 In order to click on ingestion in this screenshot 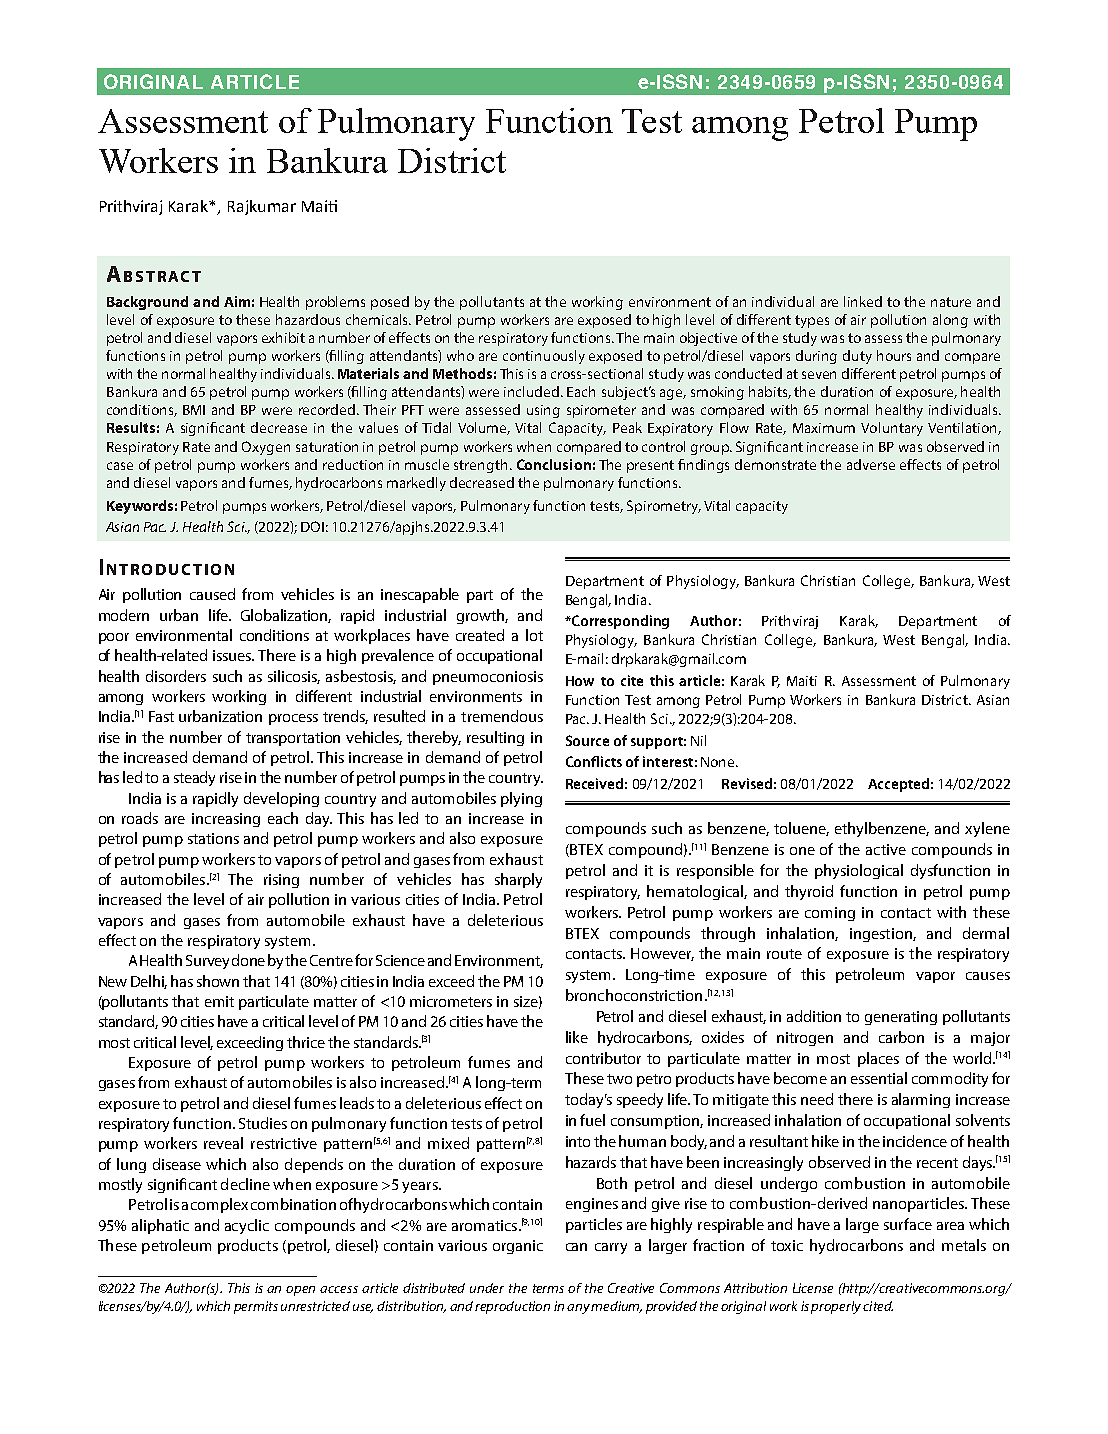, I will do `click(882, 935)`.
